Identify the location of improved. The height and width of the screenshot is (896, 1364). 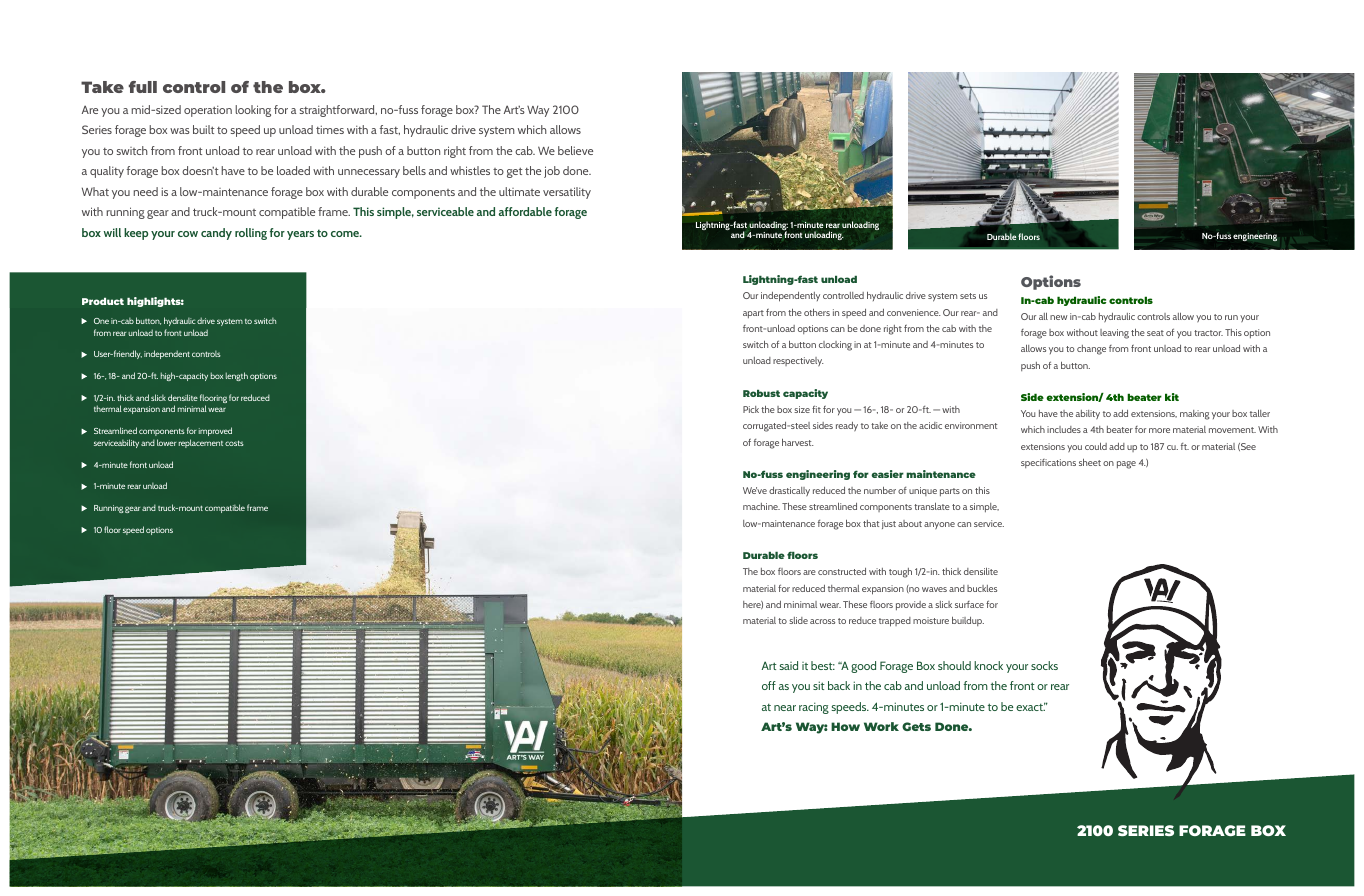
(215, 431).
